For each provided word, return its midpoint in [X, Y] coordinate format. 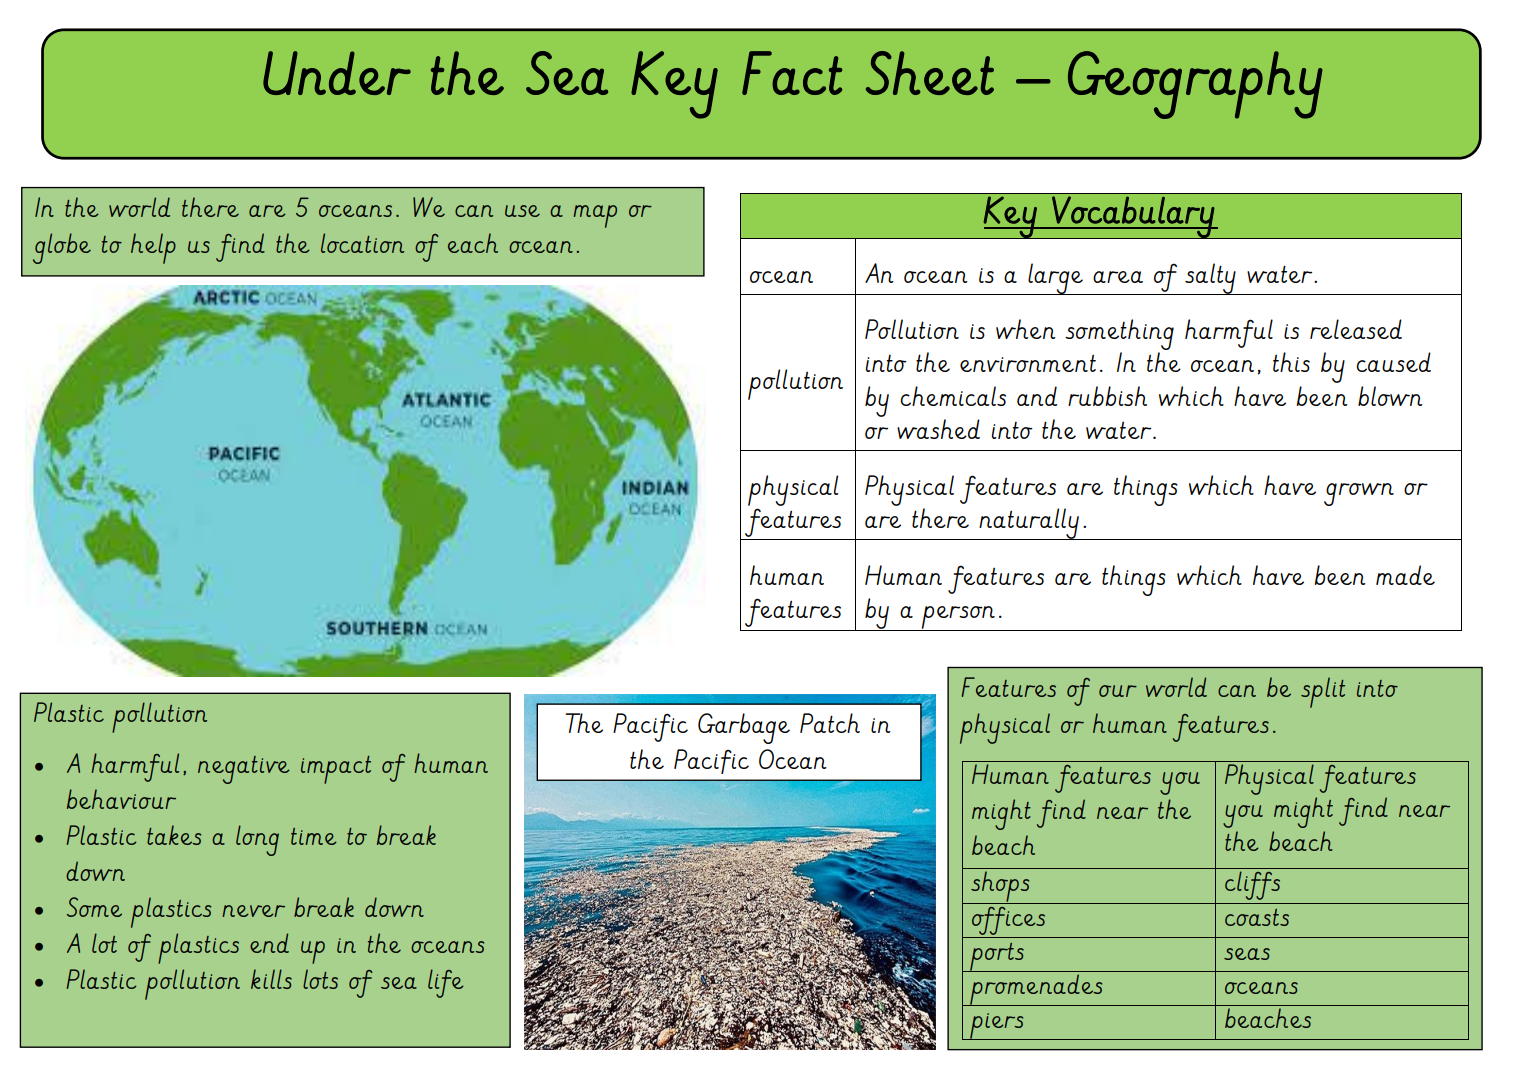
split [1323, 692]
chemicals [953, 396]
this [1291, 362]
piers [997, 1026]
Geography [1195, 85]
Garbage [744, 728]
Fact [792, 73]
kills [271, 979]
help [153, 248]
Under [337, 73]
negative [244, 770]
